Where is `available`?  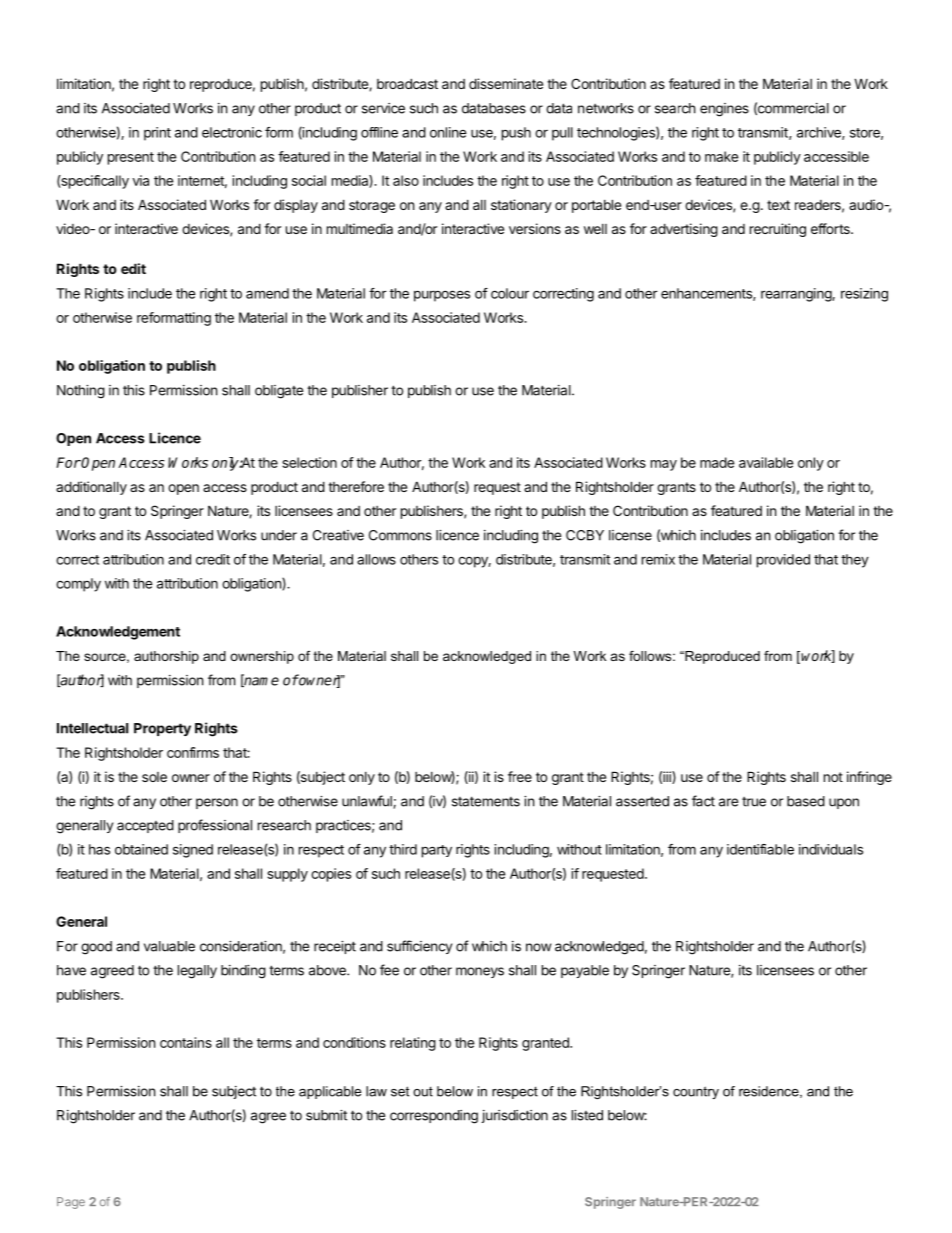 available is located at coordinates (766, 462).
